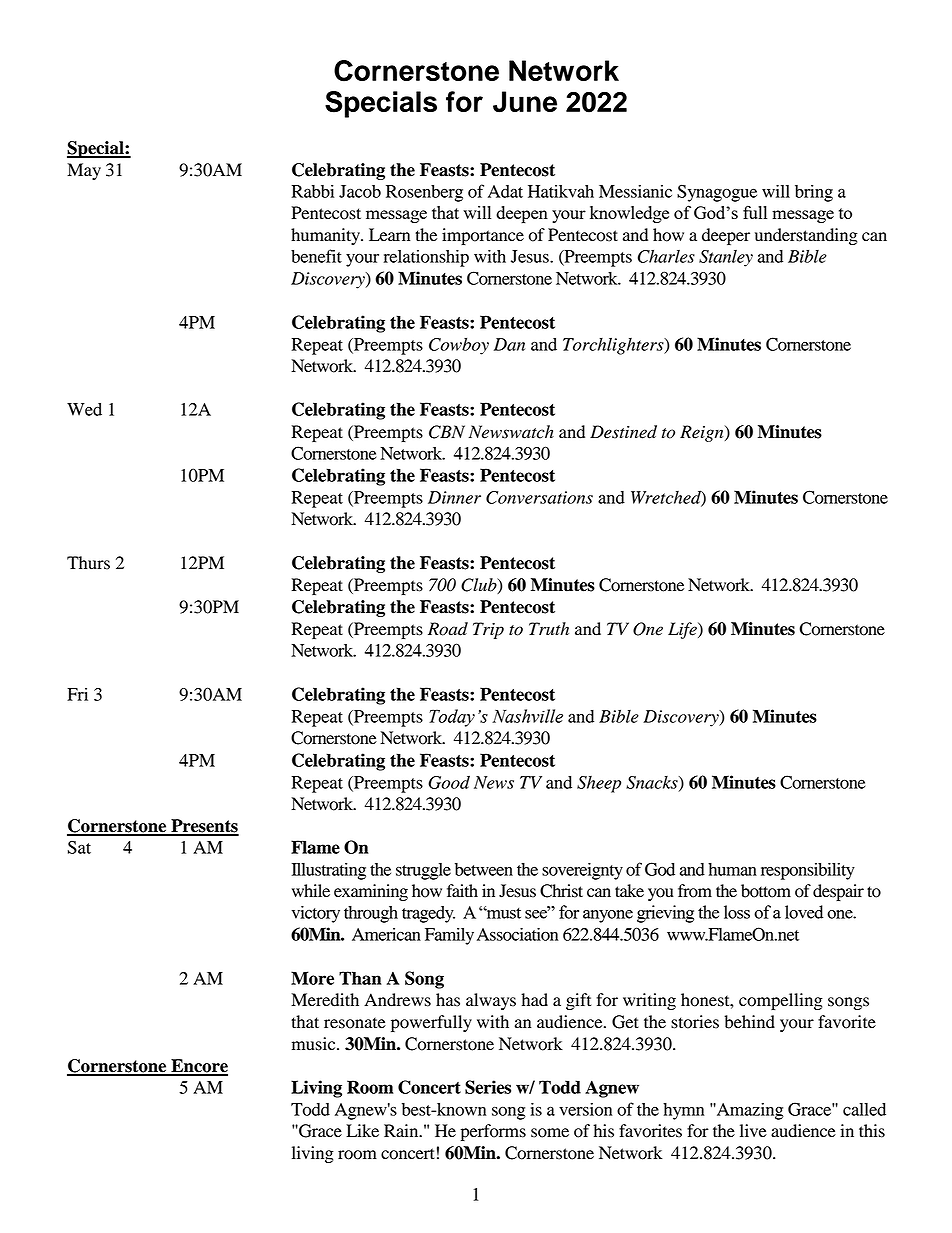 The image size is (952, 1233). What do you see at coordinates (84, 409) in the image?
I see `Wed` at bounding box center [84, 409].
